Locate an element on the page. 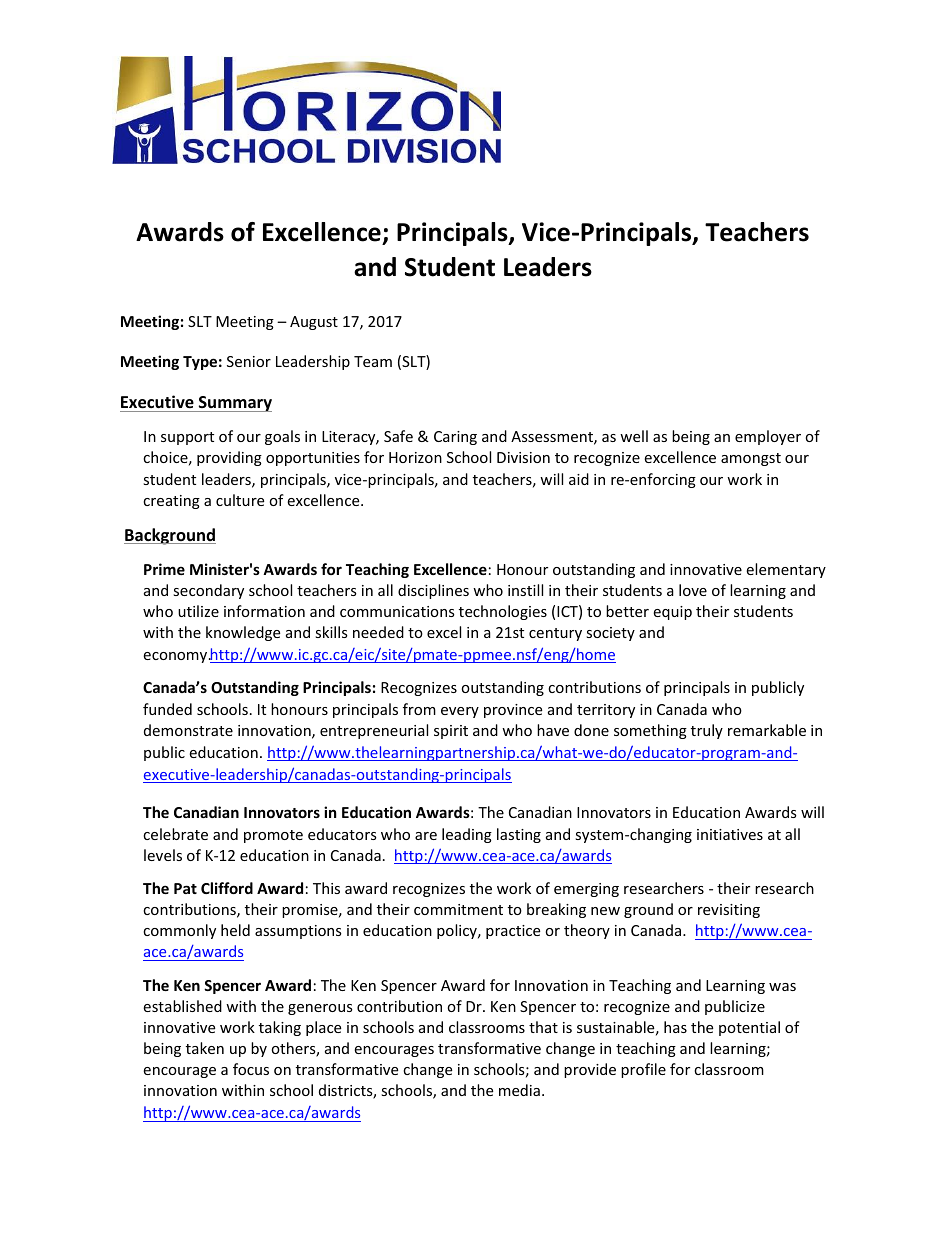 This image has height=1233, width=952. spirit is located at coordinates (451, 732).
